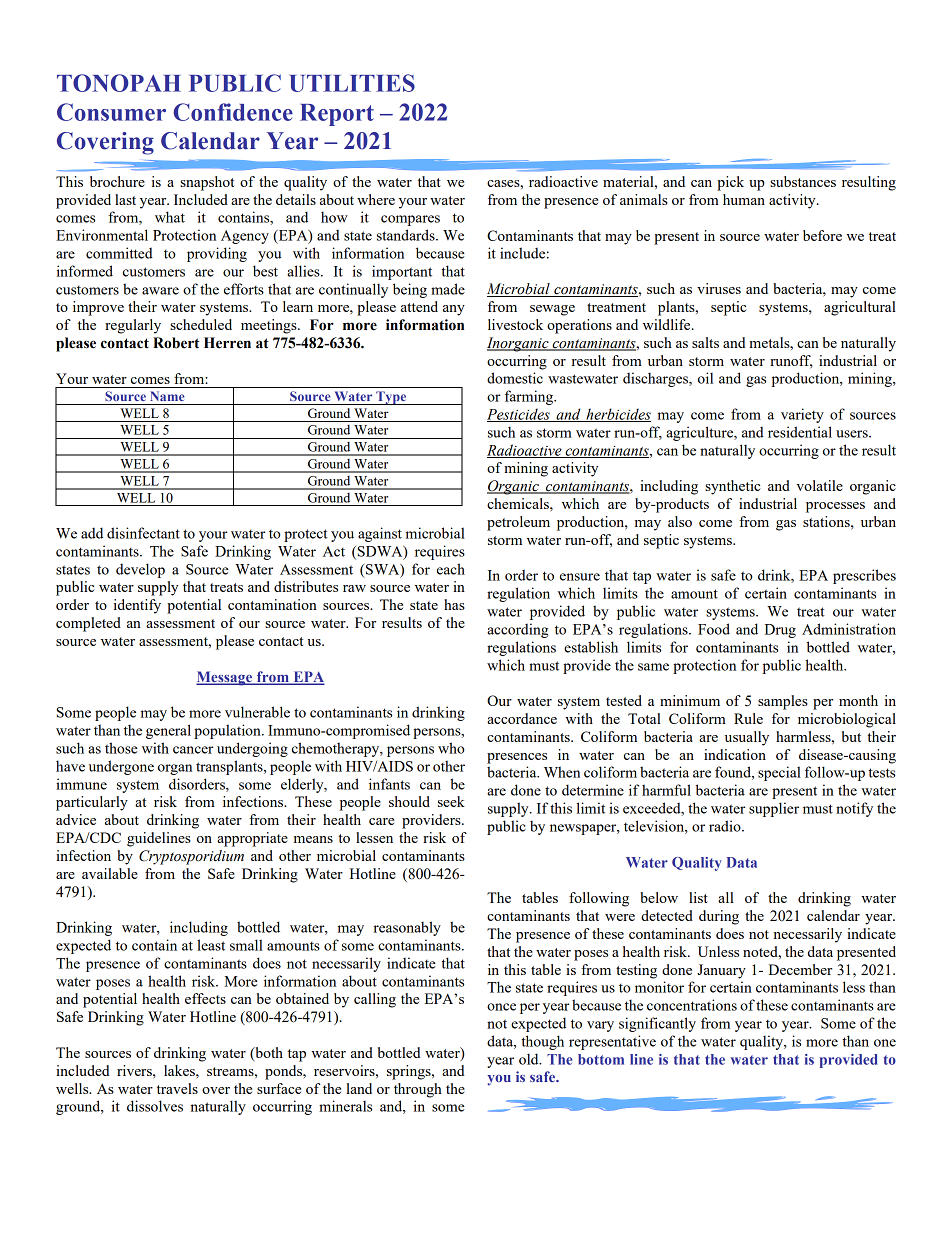 This image has height=1233, width=952. I want to click on substances, so click(803, 181).
